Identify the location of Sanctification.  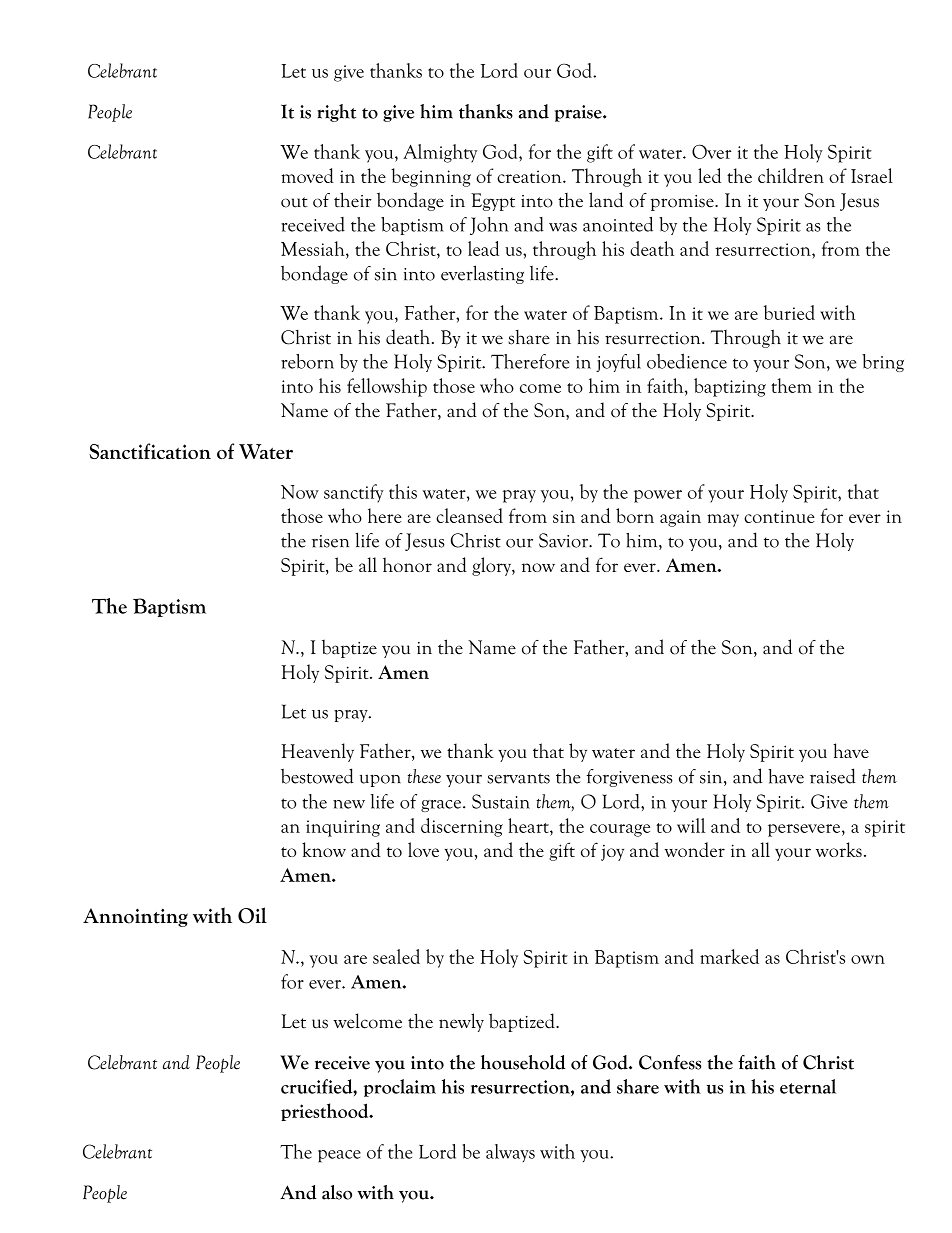
(150, 451).
